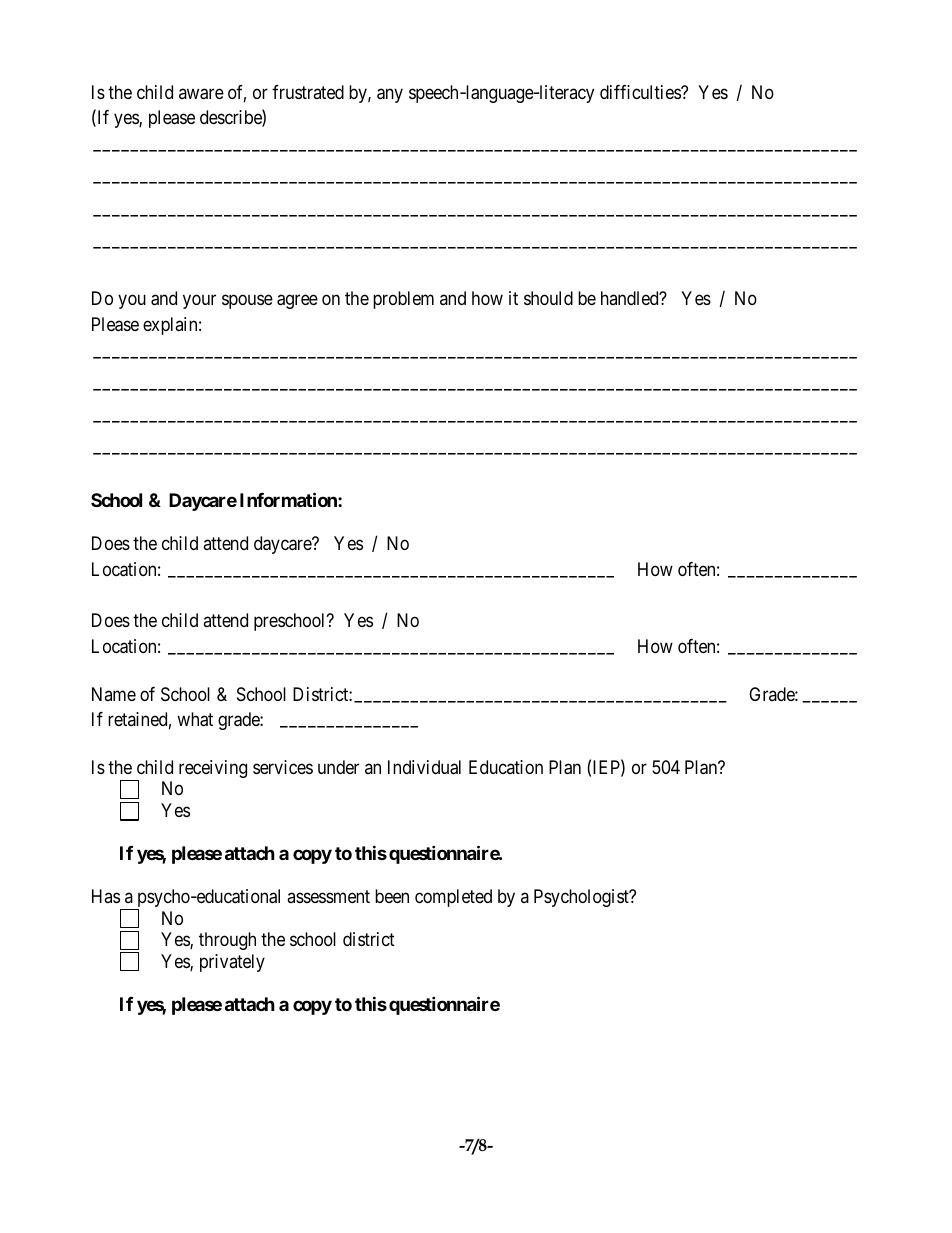  What do you see at coordinates (201, 94) in the image?
I see `aware` at bounding box center [201, 94].
